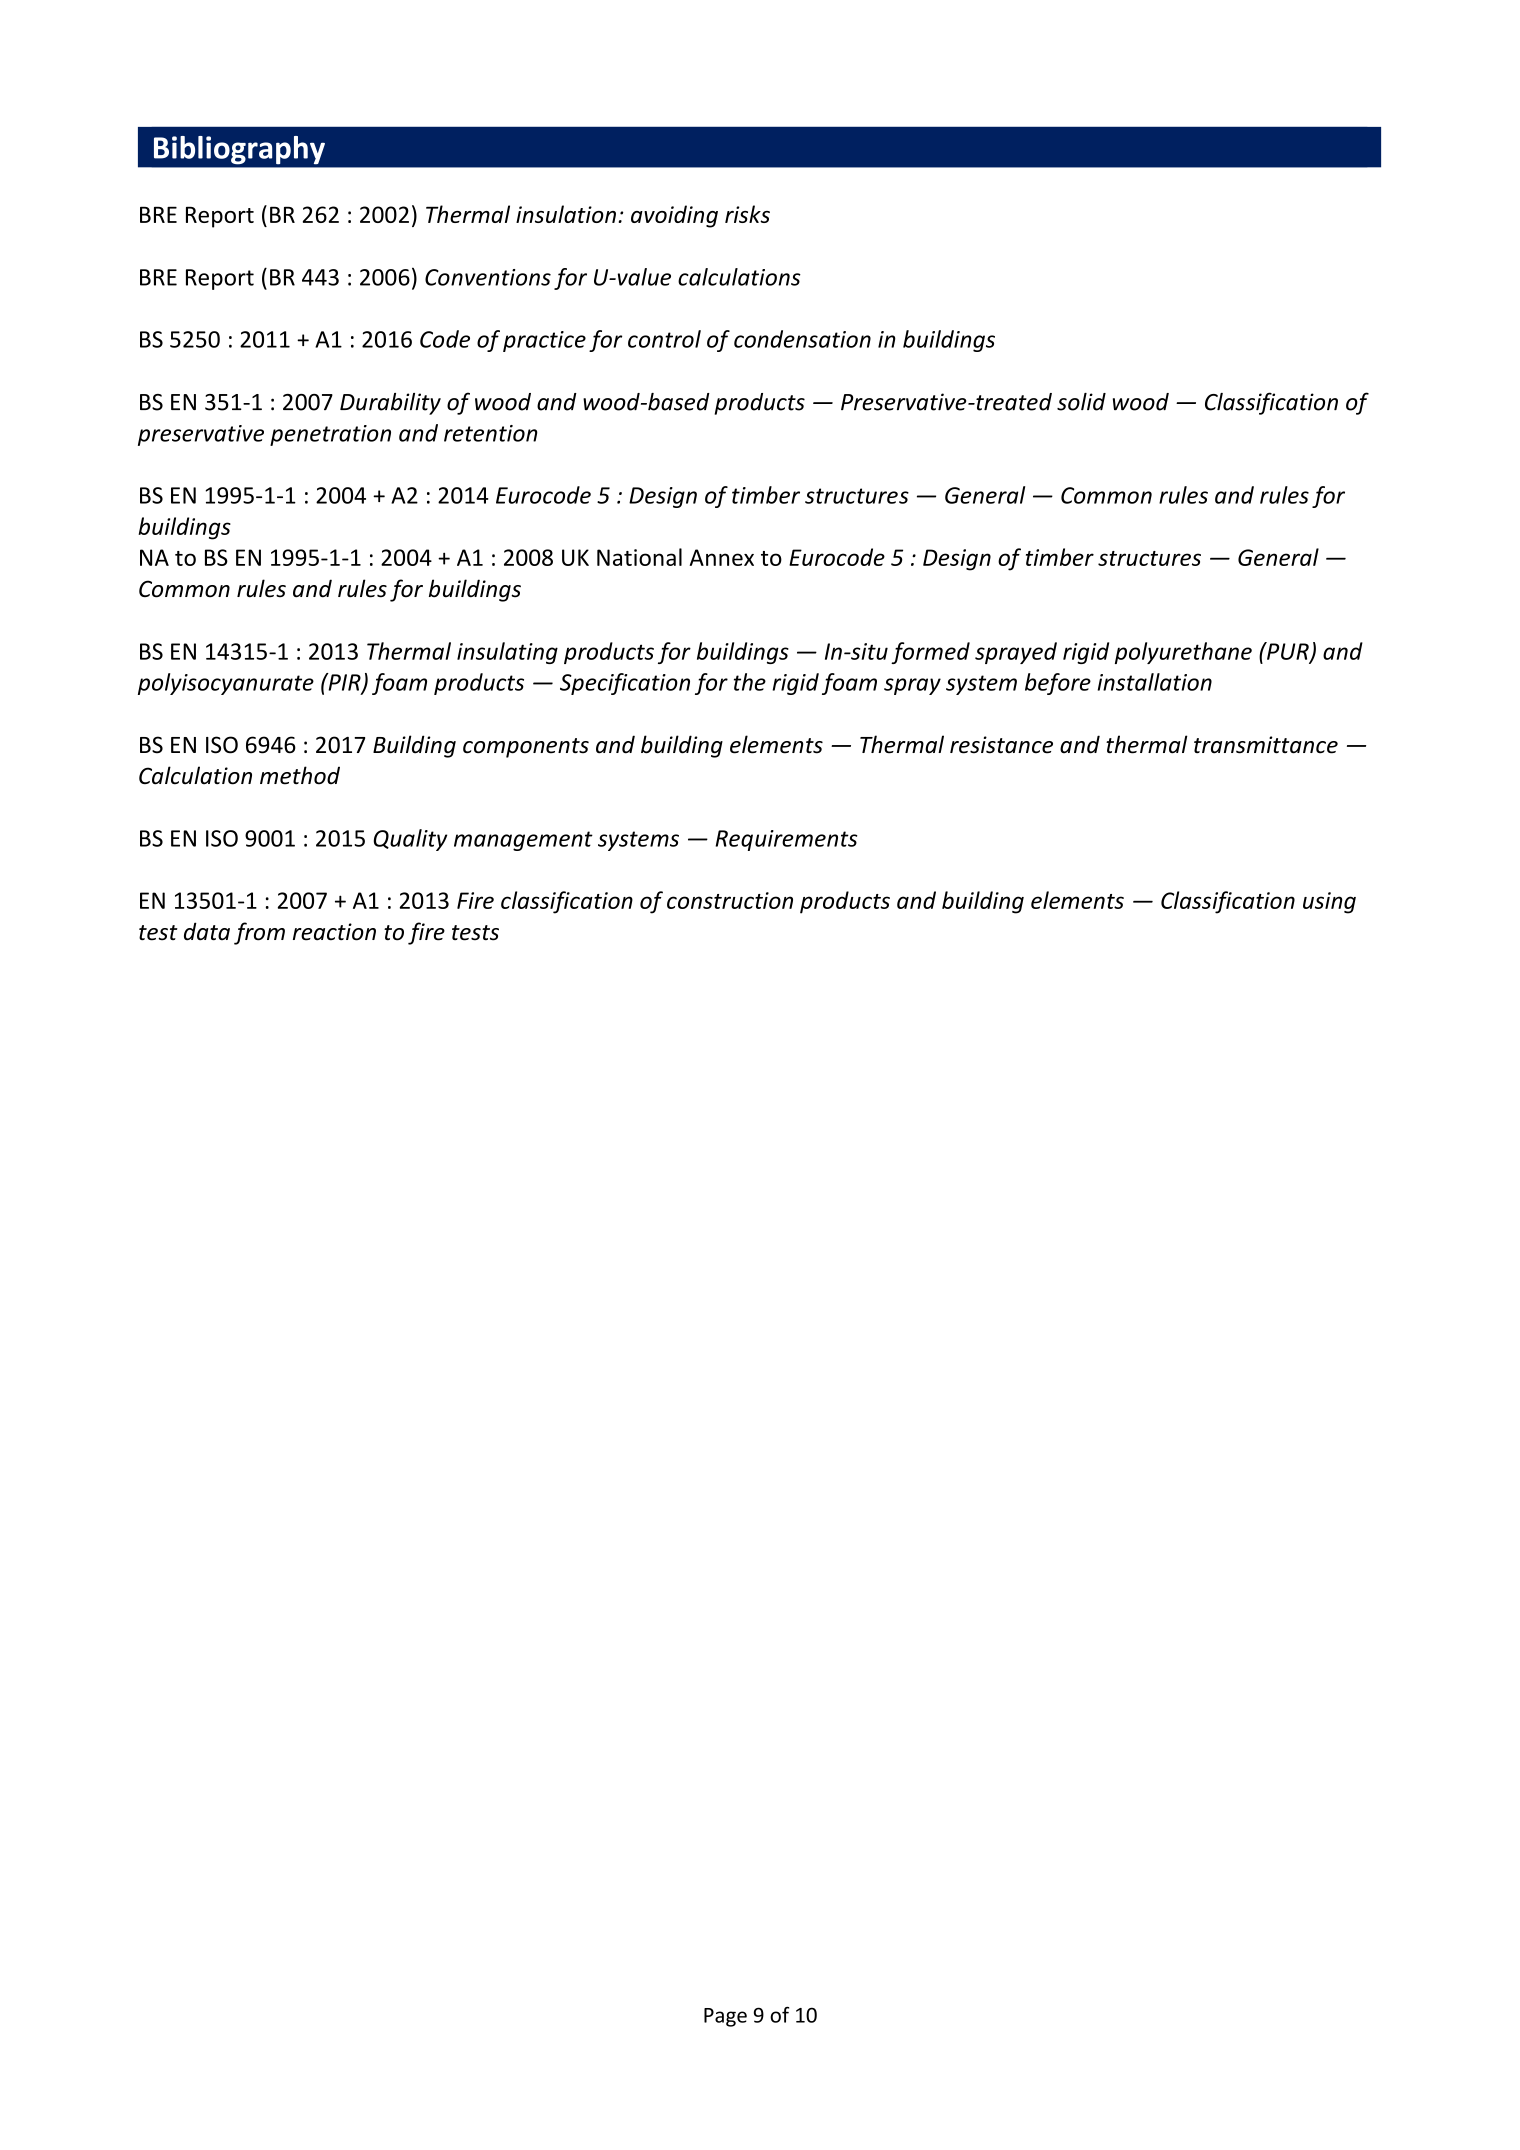 The height and width of the screenshot is (2150, 1520). What do you see at coordinates (488, 277) in the screenshot?
I see `Conventions` at bounding box center [488, 277].
